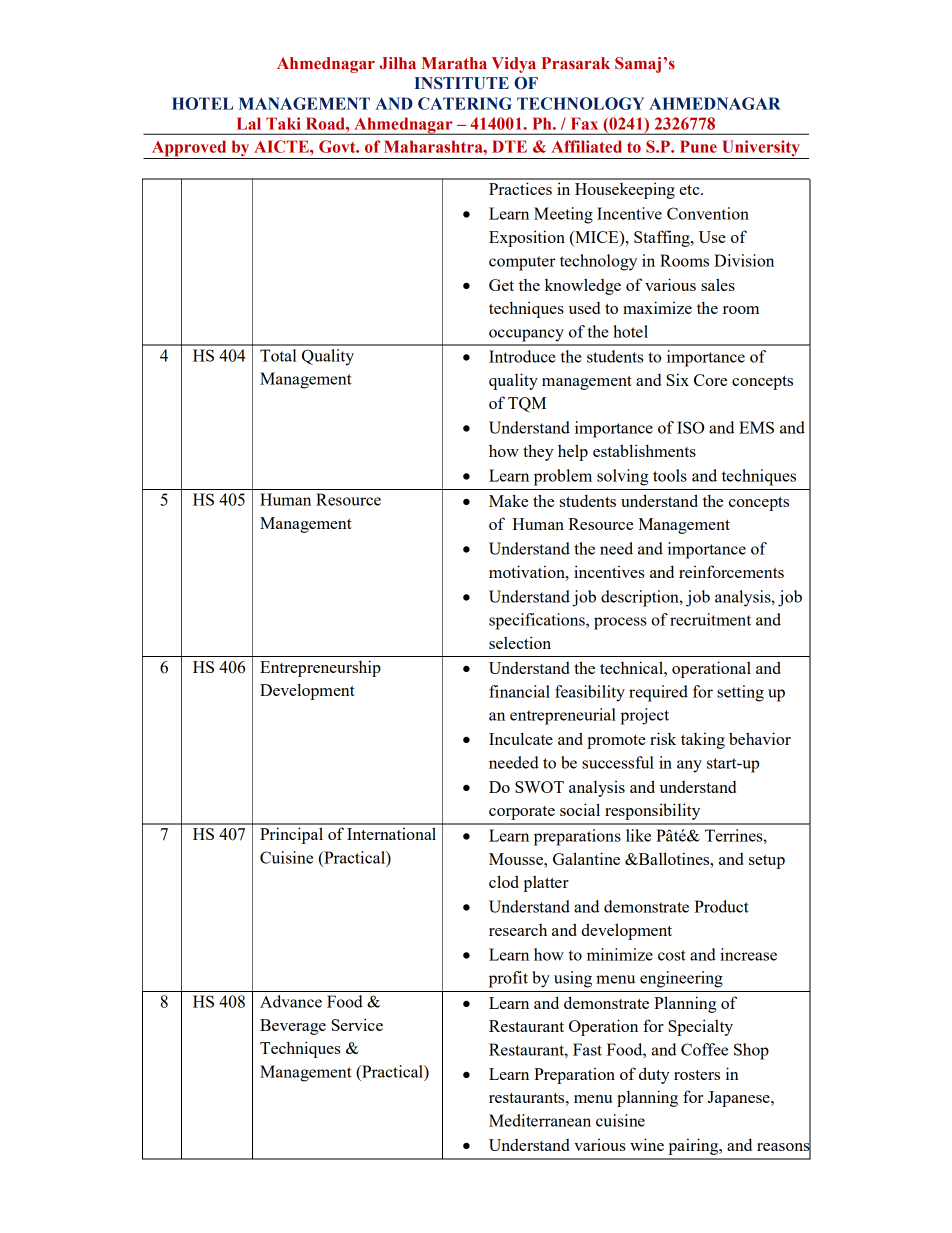 This screenshot has width=952, height=1233. Describe the element at coordinates (520, 642) in the screenshot. I see `selection` at that location.
